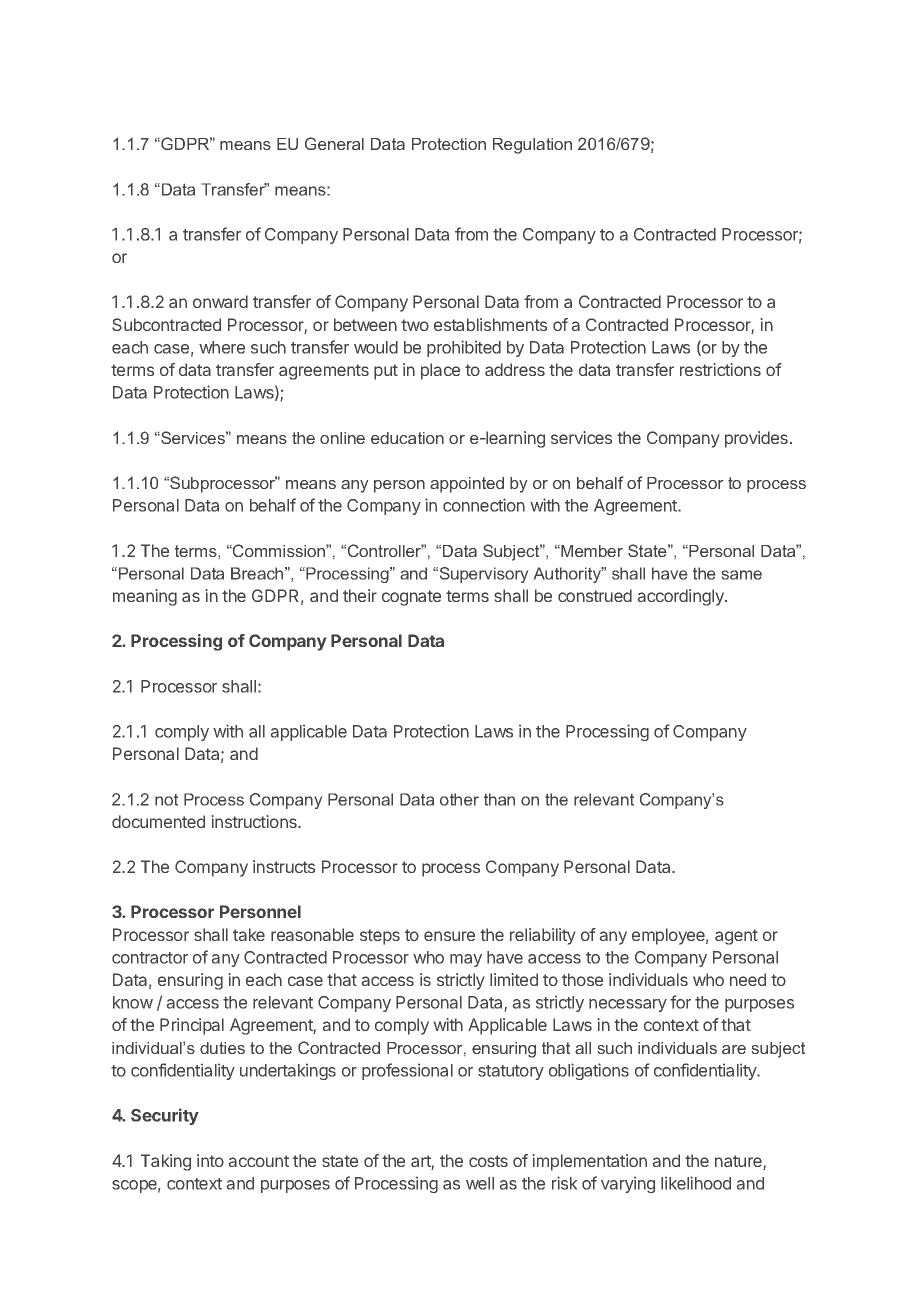 Image resolution: width=924 pixels, height=1307 pixels. What do you see at coordinates (488, 1161) in the screenshot?
I see `costs` at bounding box center [488, 1161].
